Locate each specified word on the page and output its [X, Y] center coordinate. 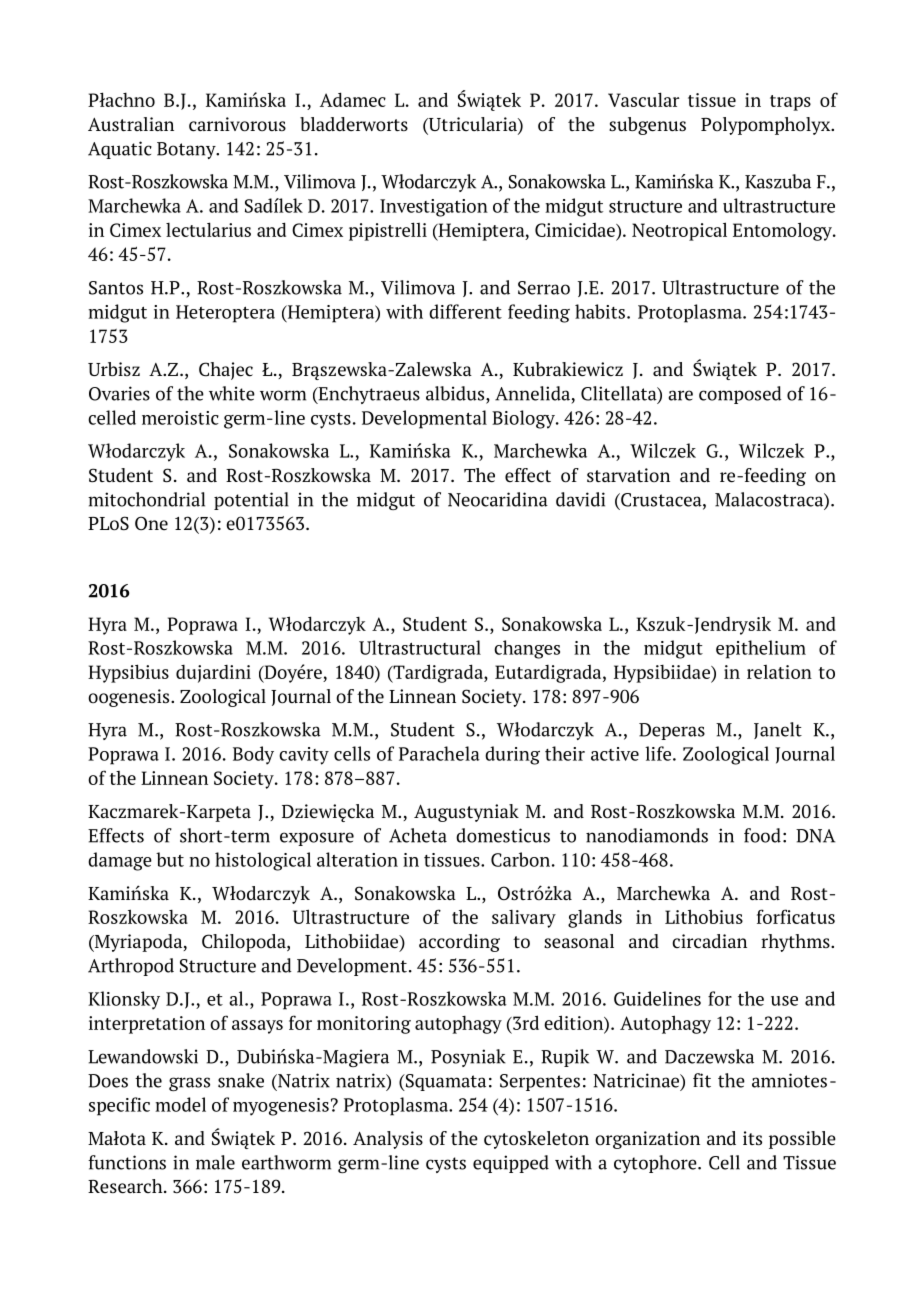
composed [740, 395]
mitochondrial [146, 499]
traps [790, 103]
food [762, 835]
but [170, 859]
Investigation [434, 208]
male [215, 1162]
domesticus [503, 835]
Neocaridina [498, 499]
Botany [187, 150]
